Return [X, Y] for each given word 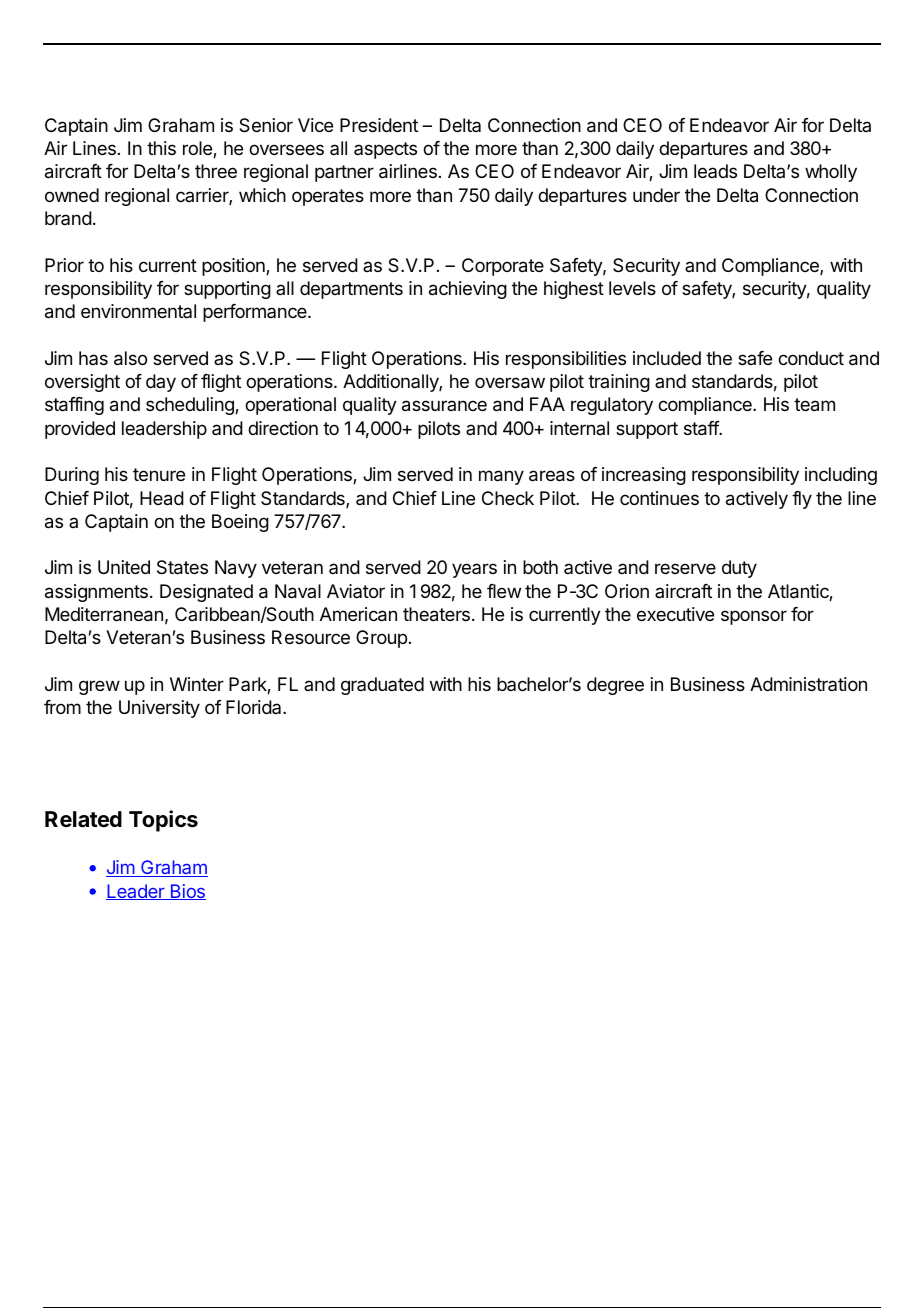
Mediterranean [104, 614]
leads [715, 171]
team [814, 405]
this [161, 148]
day [161, 383]
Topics [163, 821]
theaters [436, 614]
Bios [187, 892]
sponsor [754, 617]
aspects [385, 150]
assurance [444, 406]
